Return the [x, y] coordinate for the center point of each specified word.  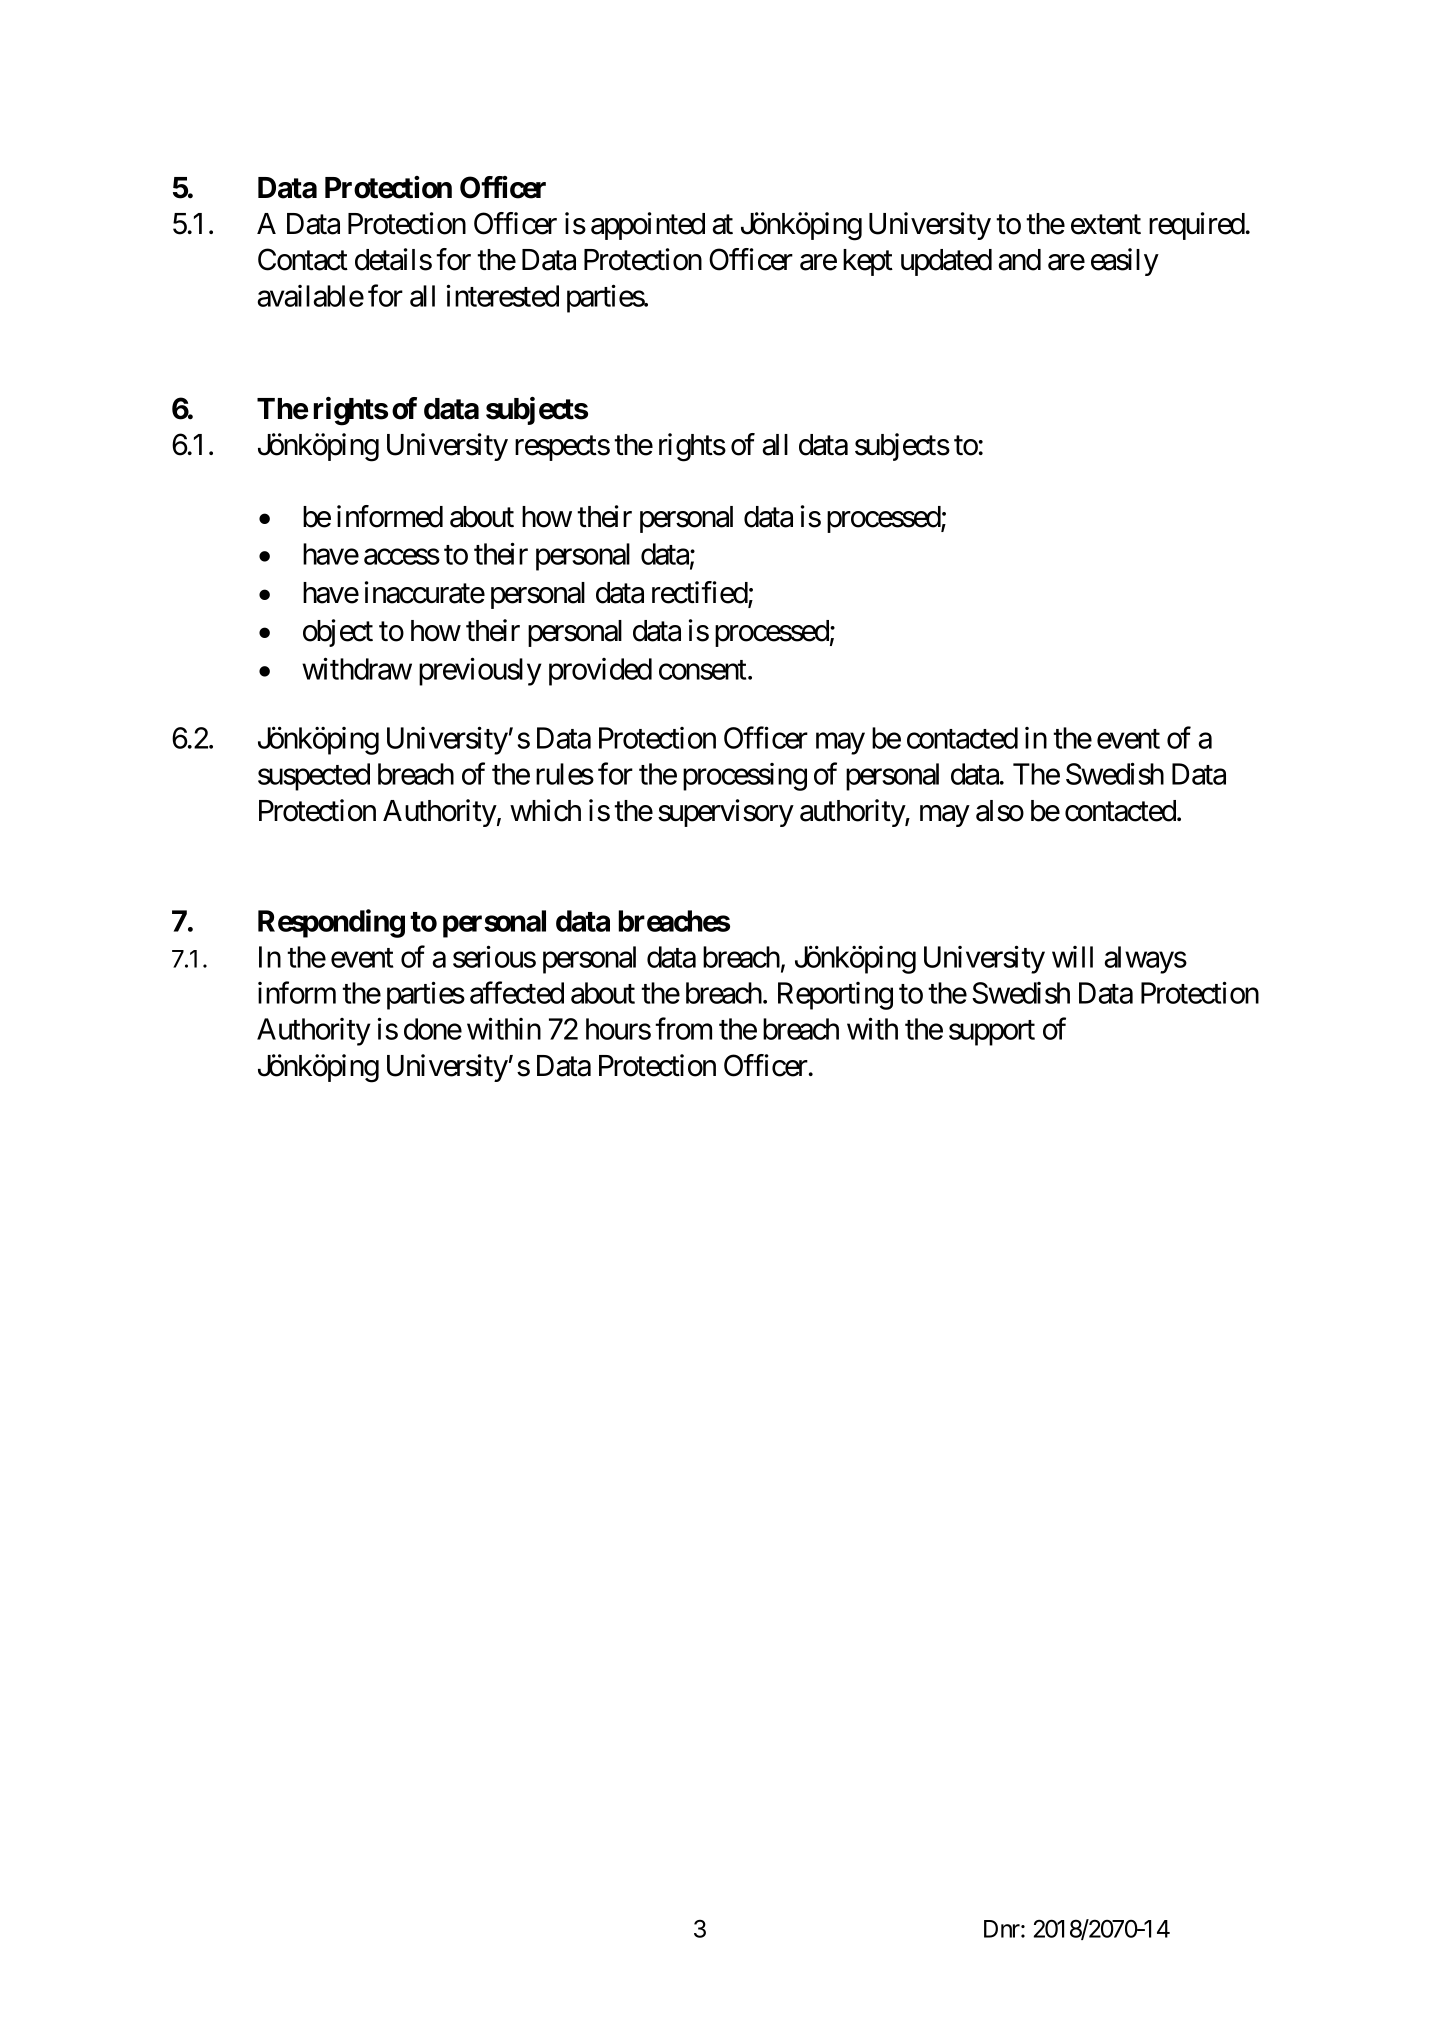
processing [745, 777]
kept [868, 262]
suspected [314, 777]
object [338, 633]
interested [503, 295]
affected [517, 993]
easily [1125, 262]
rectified [700, 593]
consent [704, 670]
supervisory [726, 813]
